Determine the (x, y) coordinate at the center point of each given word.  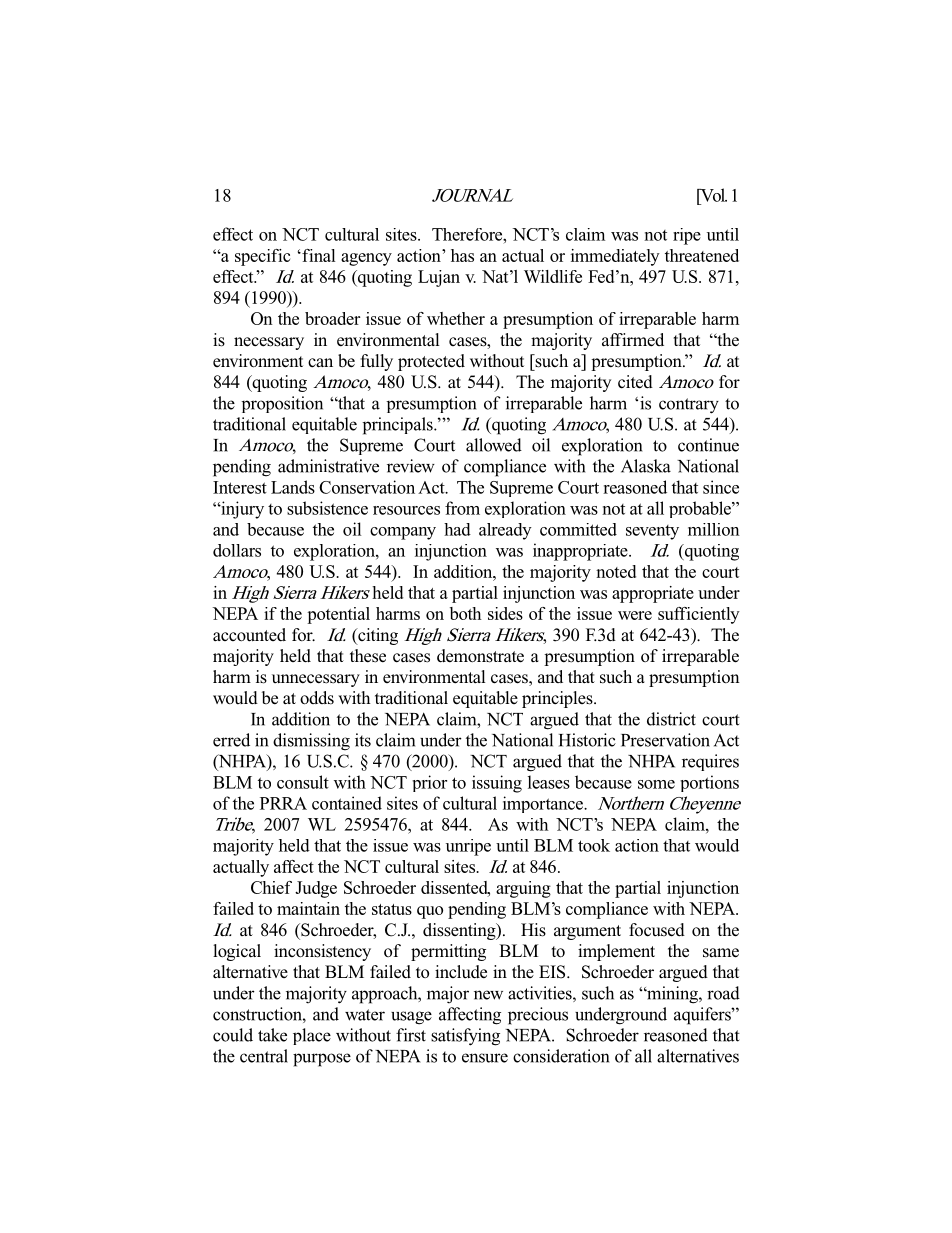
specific (262, 257)
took (594, 845)
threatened (702, 255)
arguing (523, 889)
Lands (293, 487)
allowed (494, 445)
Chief (271, 887)
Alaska (646, 466)
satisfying (465, 1037)
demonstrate (480, 656)
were (635, 615)
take (272, 1035)
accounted (249, 635)
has (462, 255)
